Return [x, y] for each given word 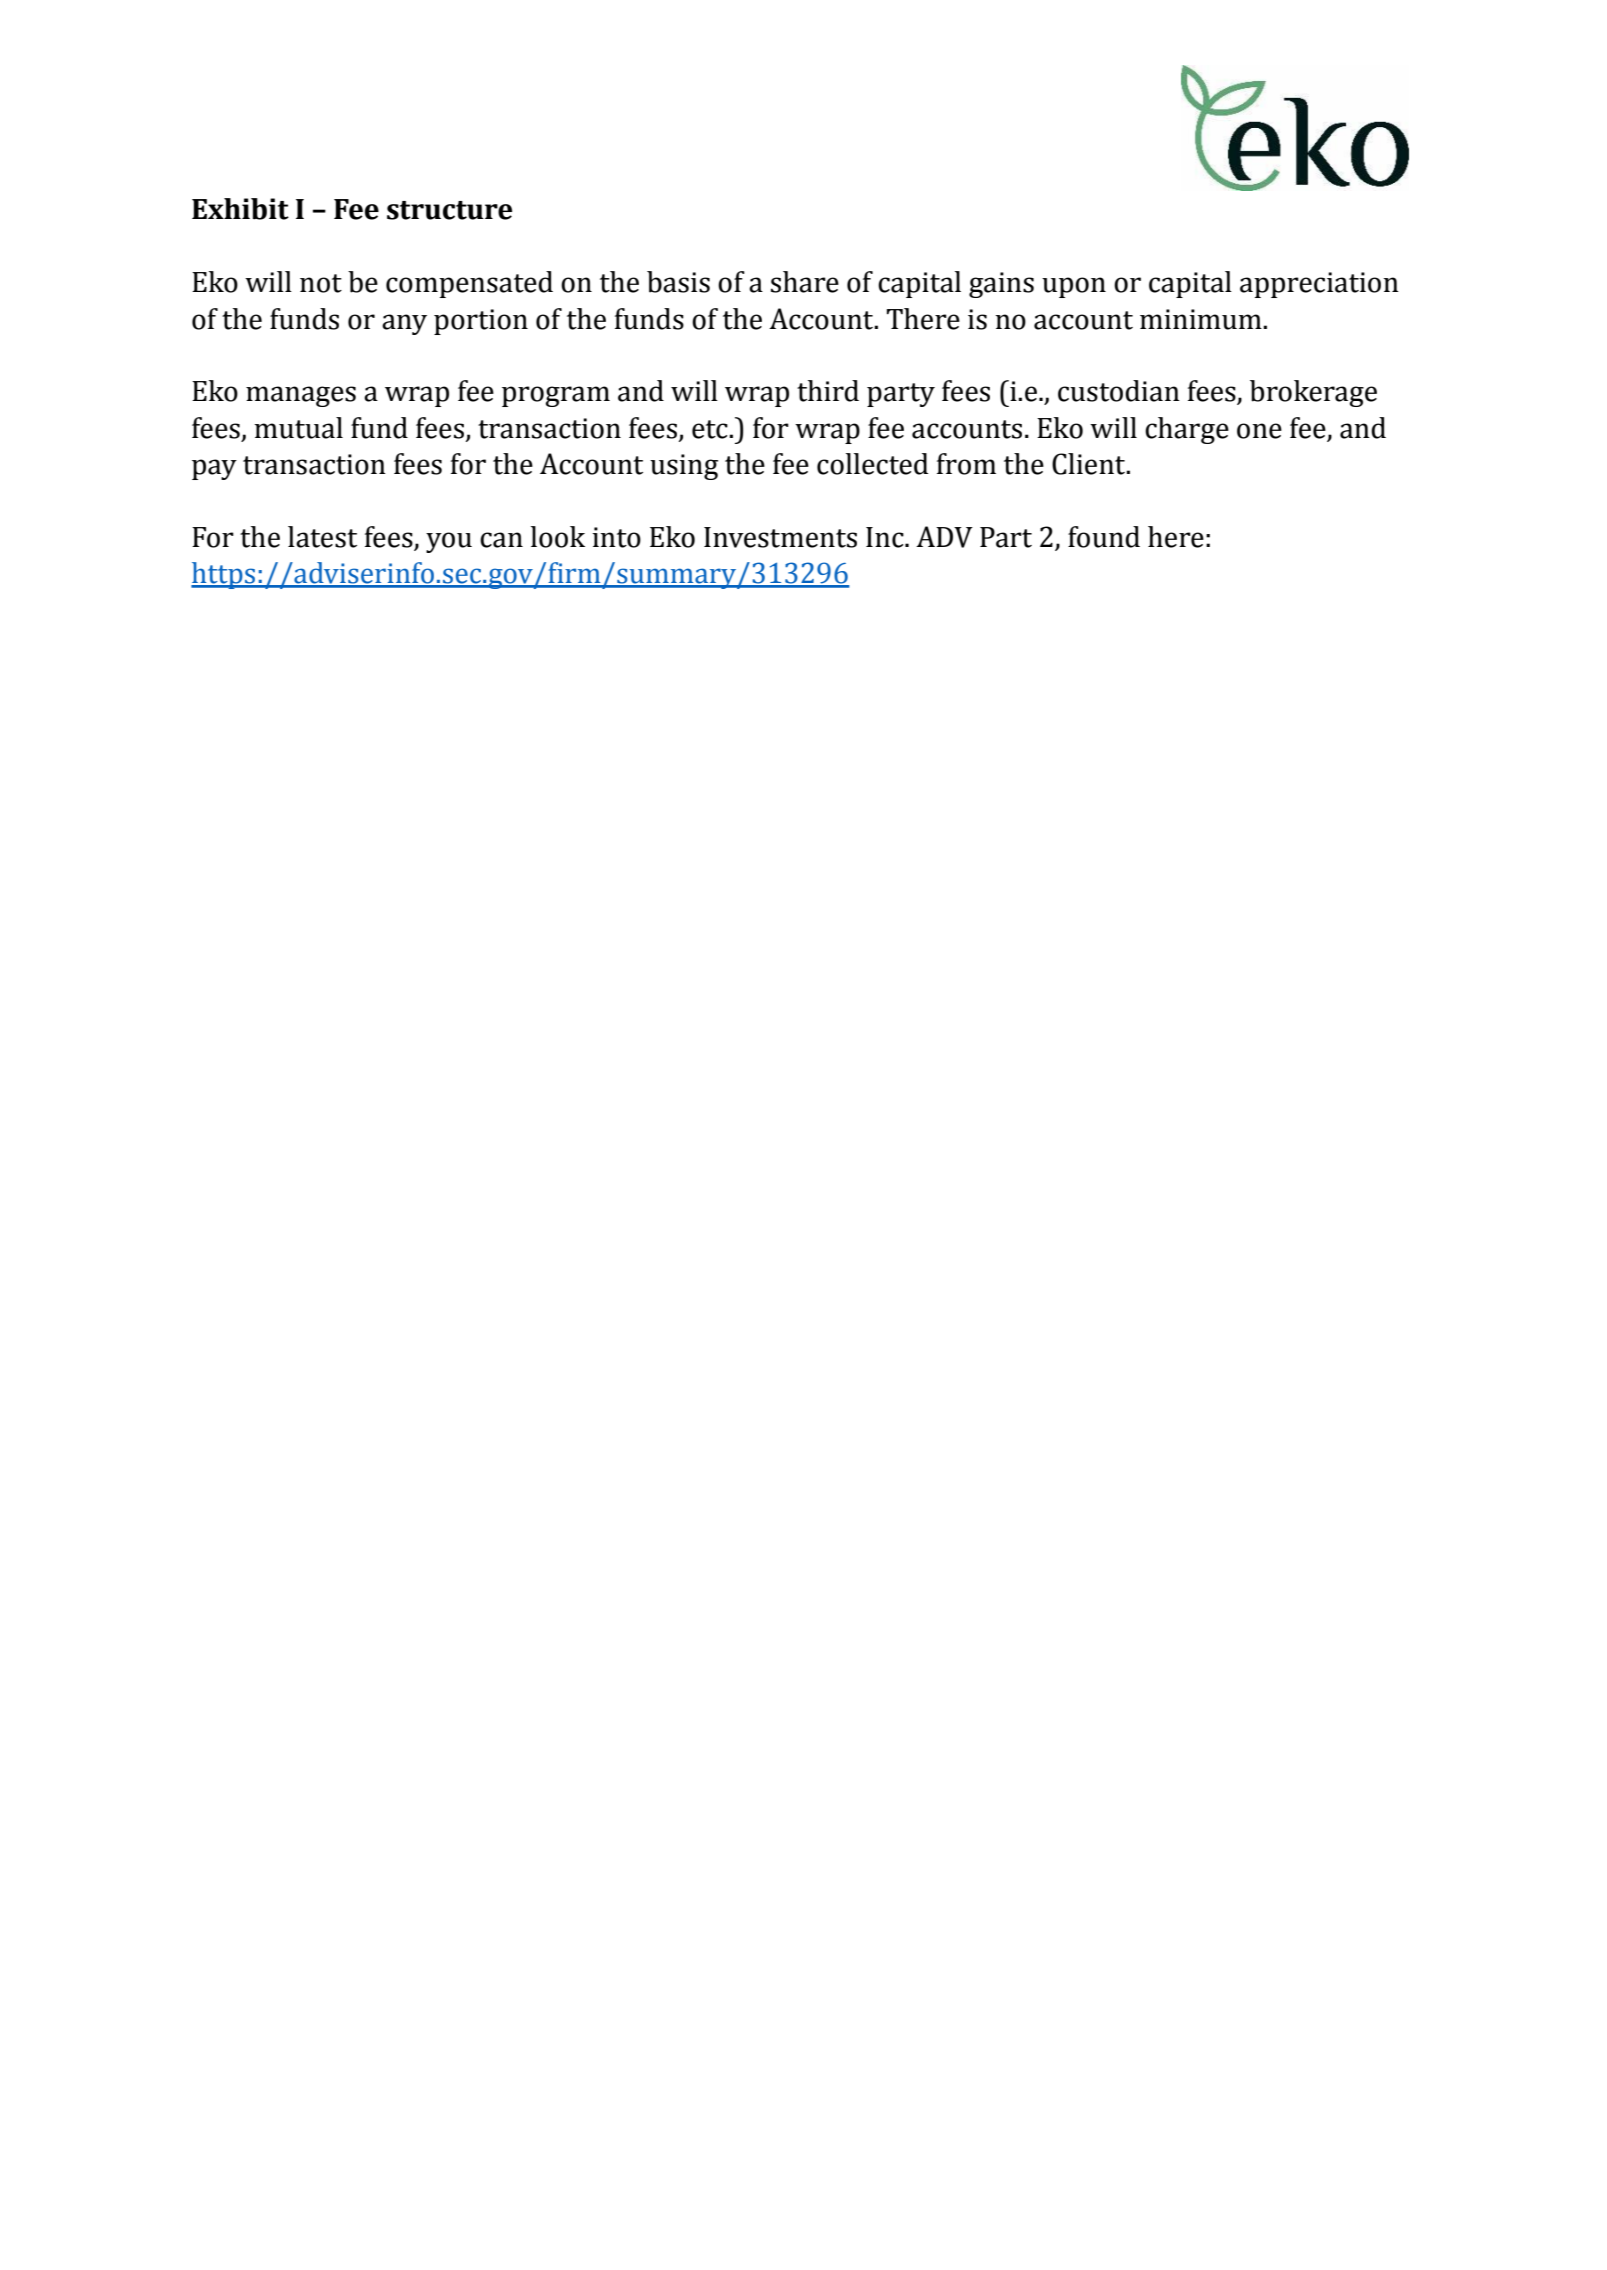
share [805, 282]
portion [481, 322]
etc [711, 429]
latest [322, 537]
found [1104, 537]
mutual [298, 428]
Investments [780, 537]
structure [449, 210]
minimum [1202, 319]
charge [1187, 430]
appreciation [1319, 285]
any [404, 324]
